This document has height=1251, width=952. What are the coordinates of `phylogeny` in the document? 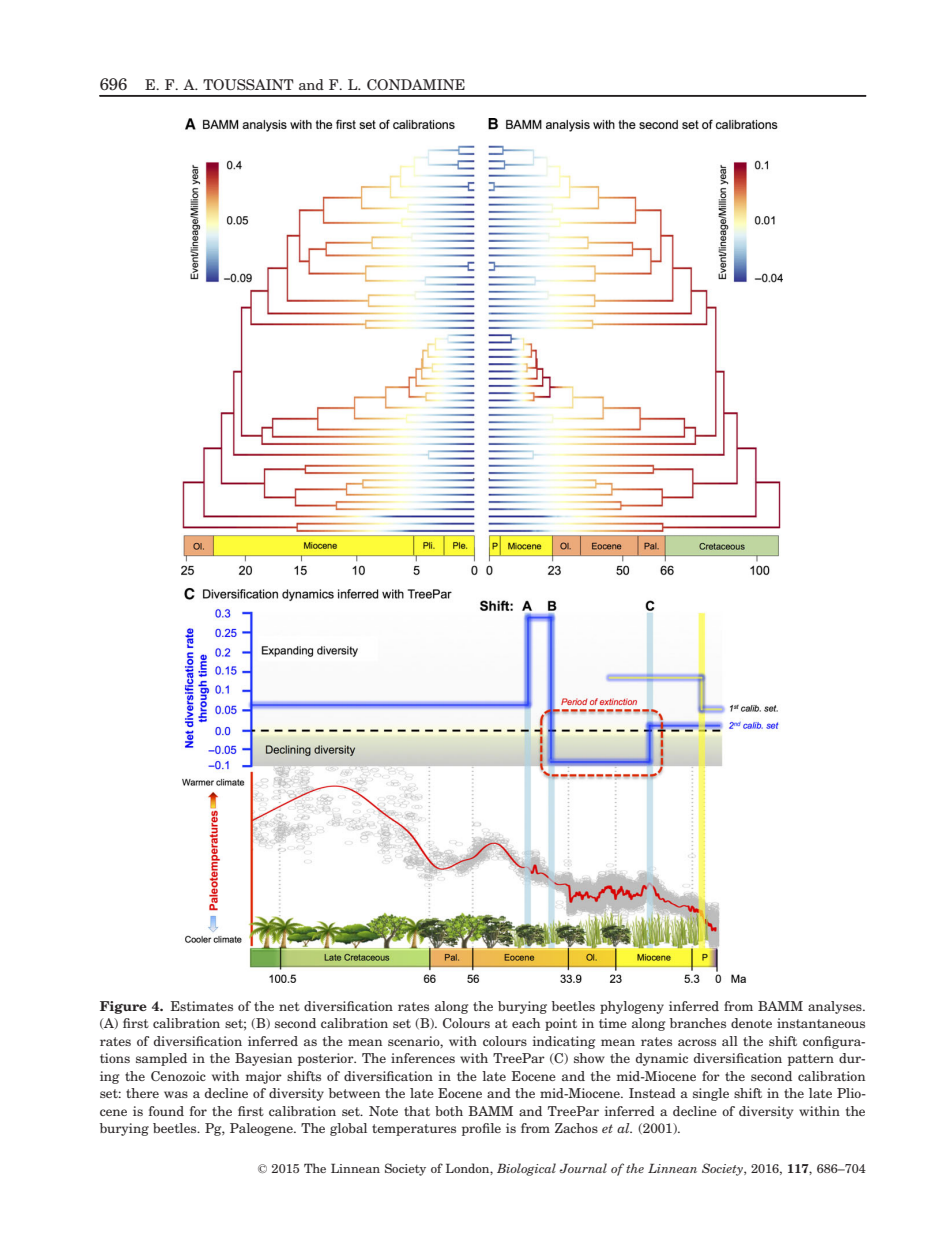 It's located at (632, 1007).
